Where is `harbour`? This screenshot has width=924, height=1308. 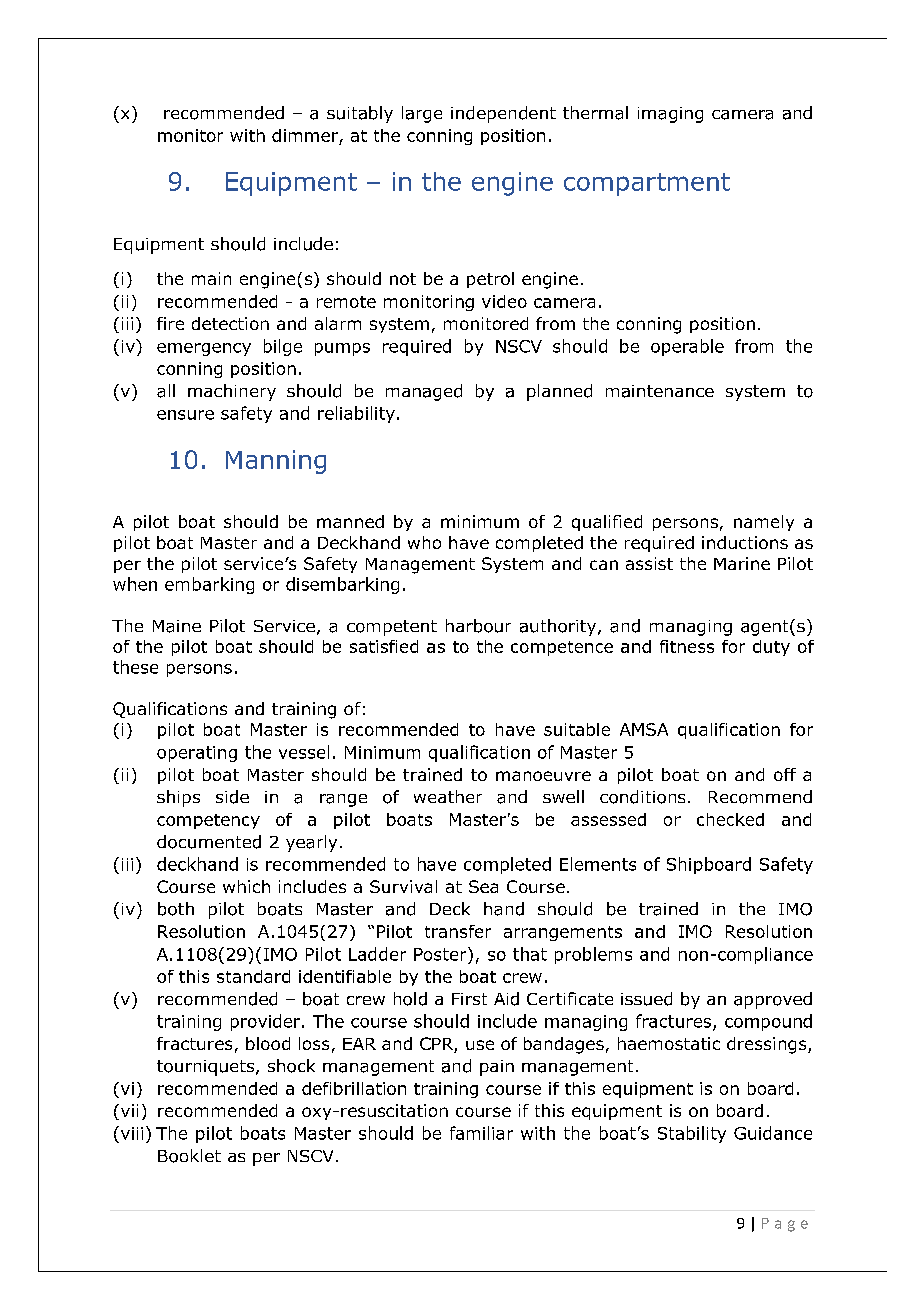
harbour is located at coordinates (478, 626).
